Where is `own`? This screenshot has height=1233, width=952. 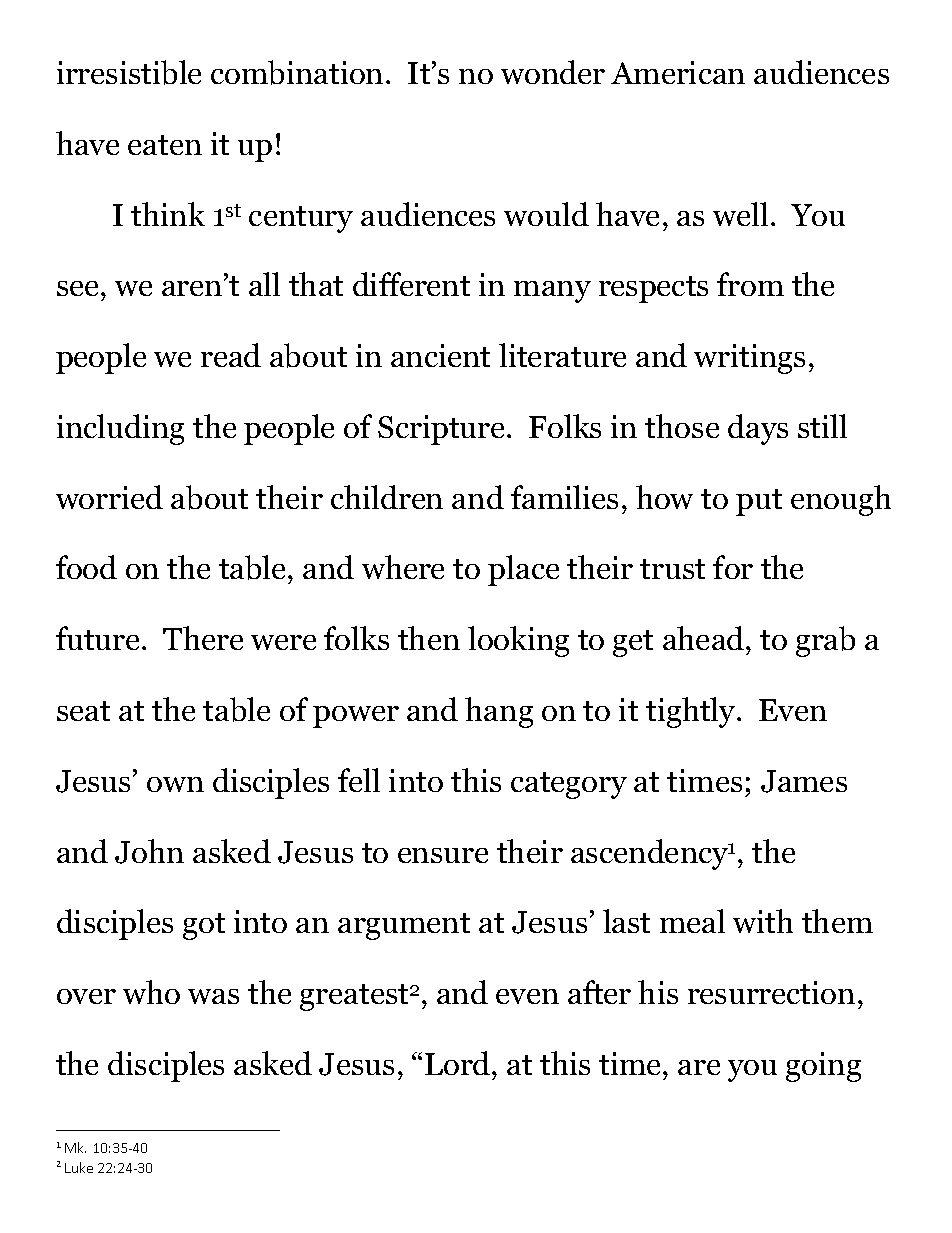 own is located at coordinates (175, 784).
